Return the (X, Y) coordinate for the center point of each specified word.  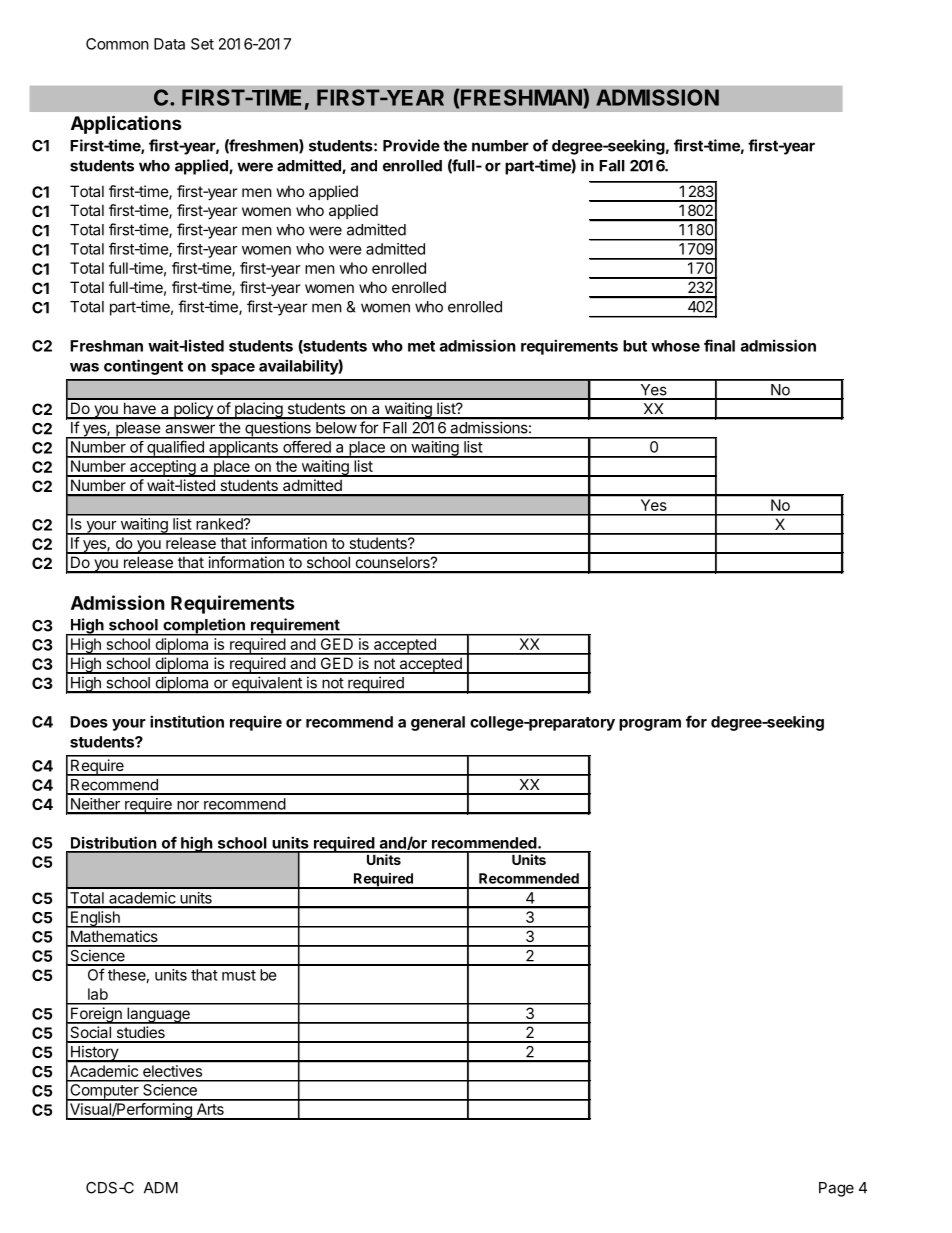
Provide (411, 145)
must (239, 975)
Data (169, 44)
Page (836, 1189)
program (650, 725)
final (719, 345)
